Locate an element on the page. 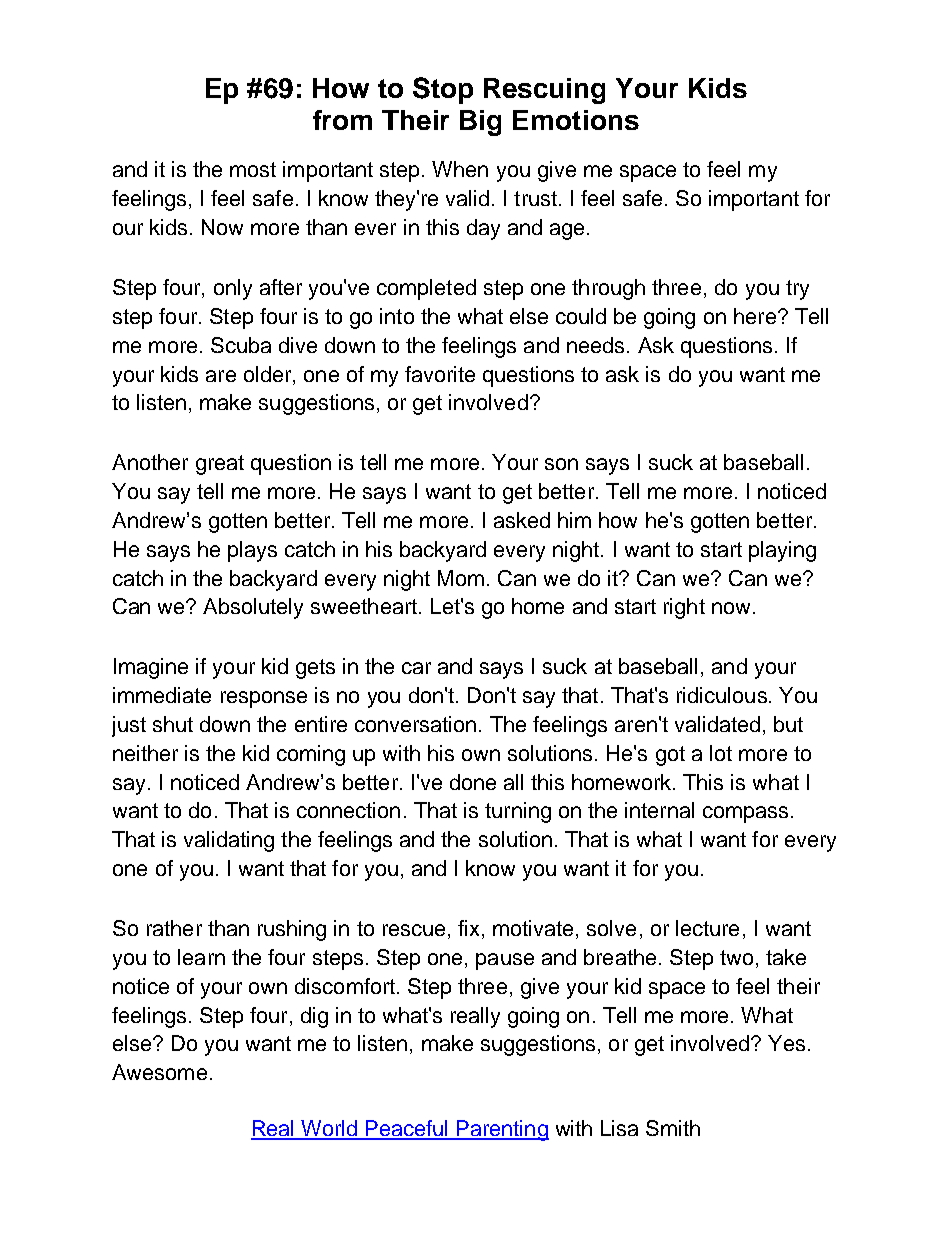 This document has height=1233, width=952. turning is located at coordinates (518, 812).
